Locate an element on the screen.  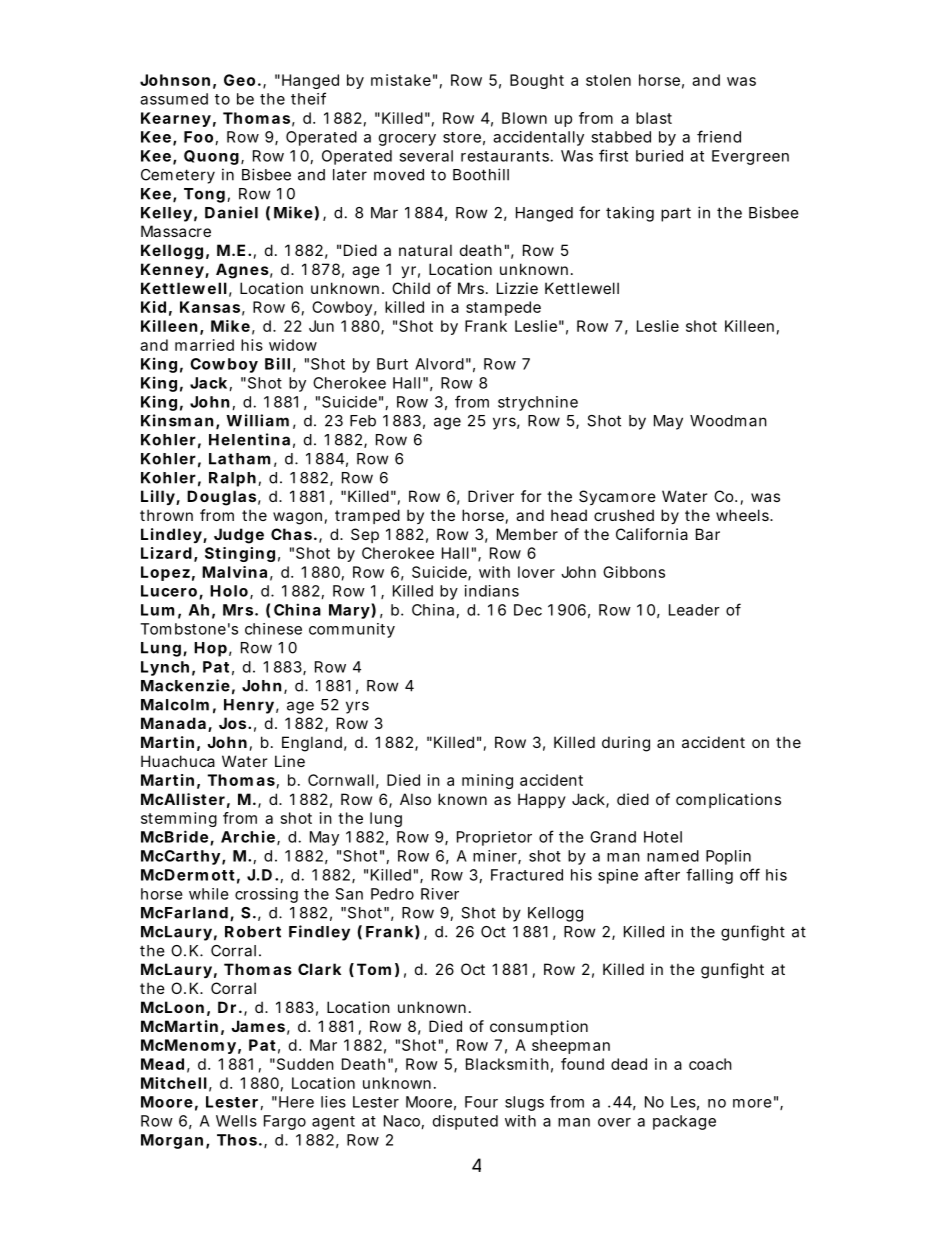
Geo is located at coordinates (239, 80).
